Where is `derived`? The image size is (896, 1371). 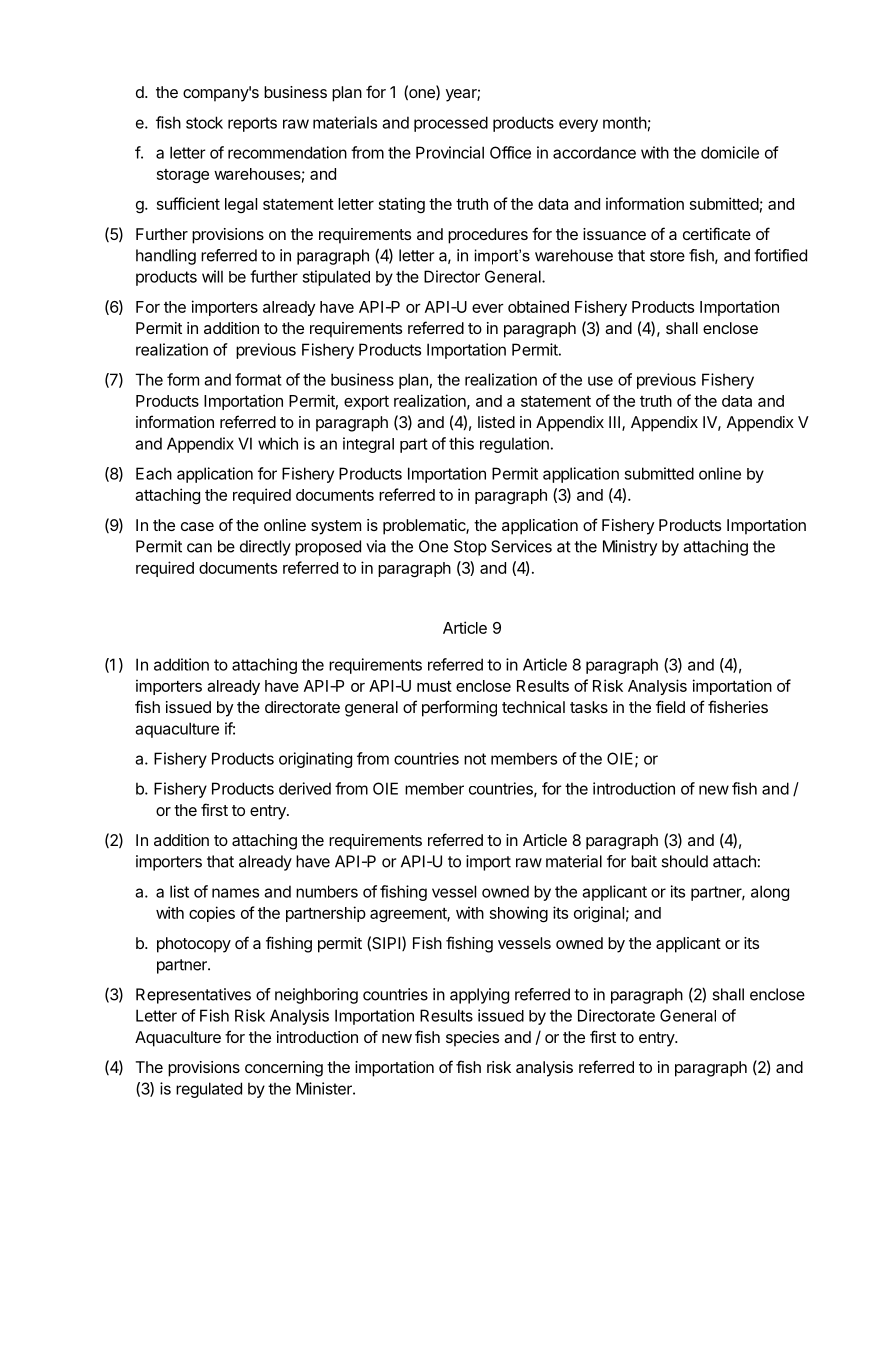 derived is located at coordinates (305, 788).
